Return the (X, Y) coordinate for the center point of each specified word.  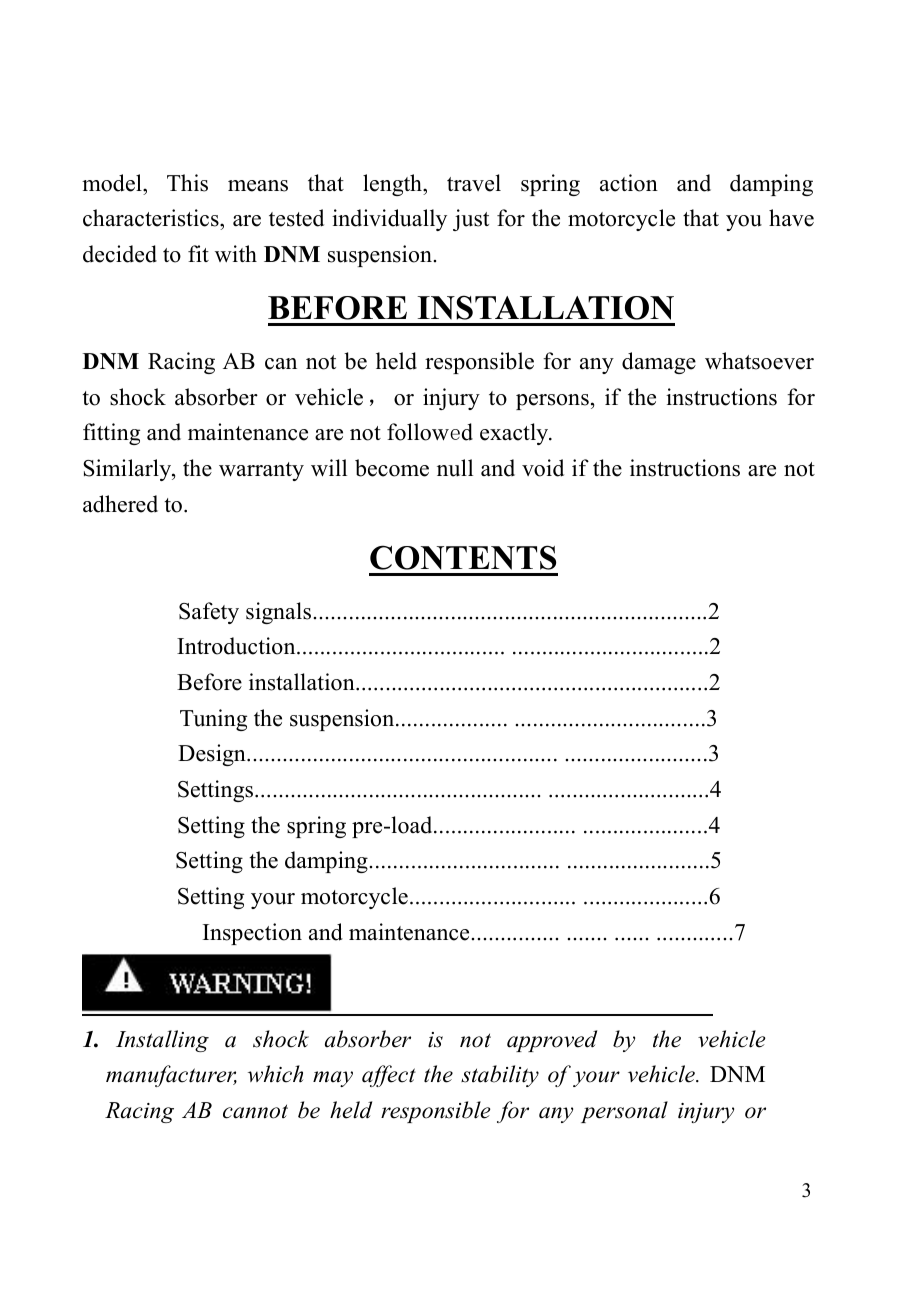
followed (430, 432)
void (543, 468)
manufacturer (171, 1076)
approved (552, 1041)
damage (659, 363)
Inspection (252, 934)
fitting (111, 434)
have (791, 218)
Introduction (237, 646)
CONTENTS (463, 557)
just (471, 220)
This (187, 183)
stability (500, 1076)
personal (624, 1112)
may (333, 1079)
